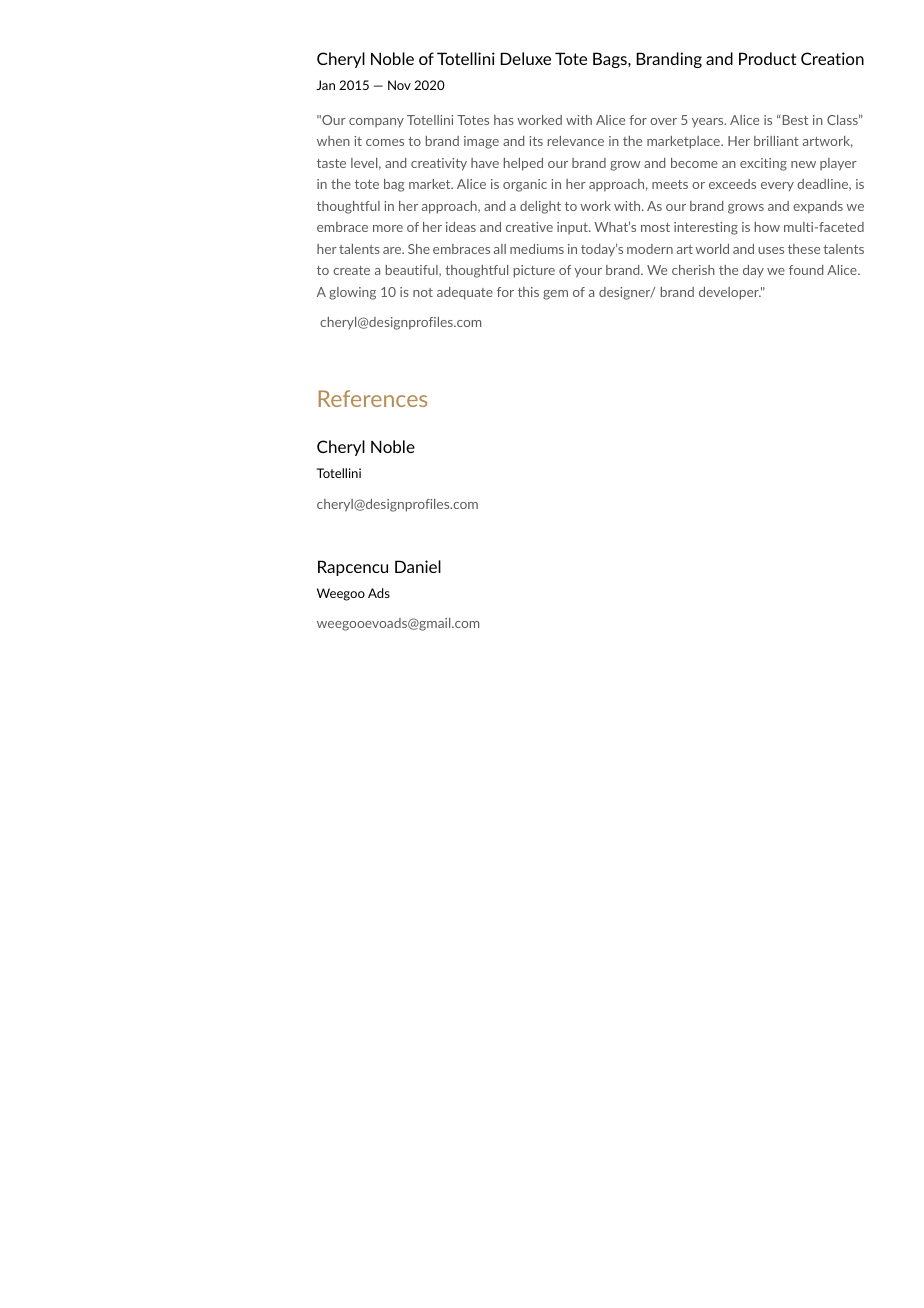  I want to click on References, so click(373, 398).
